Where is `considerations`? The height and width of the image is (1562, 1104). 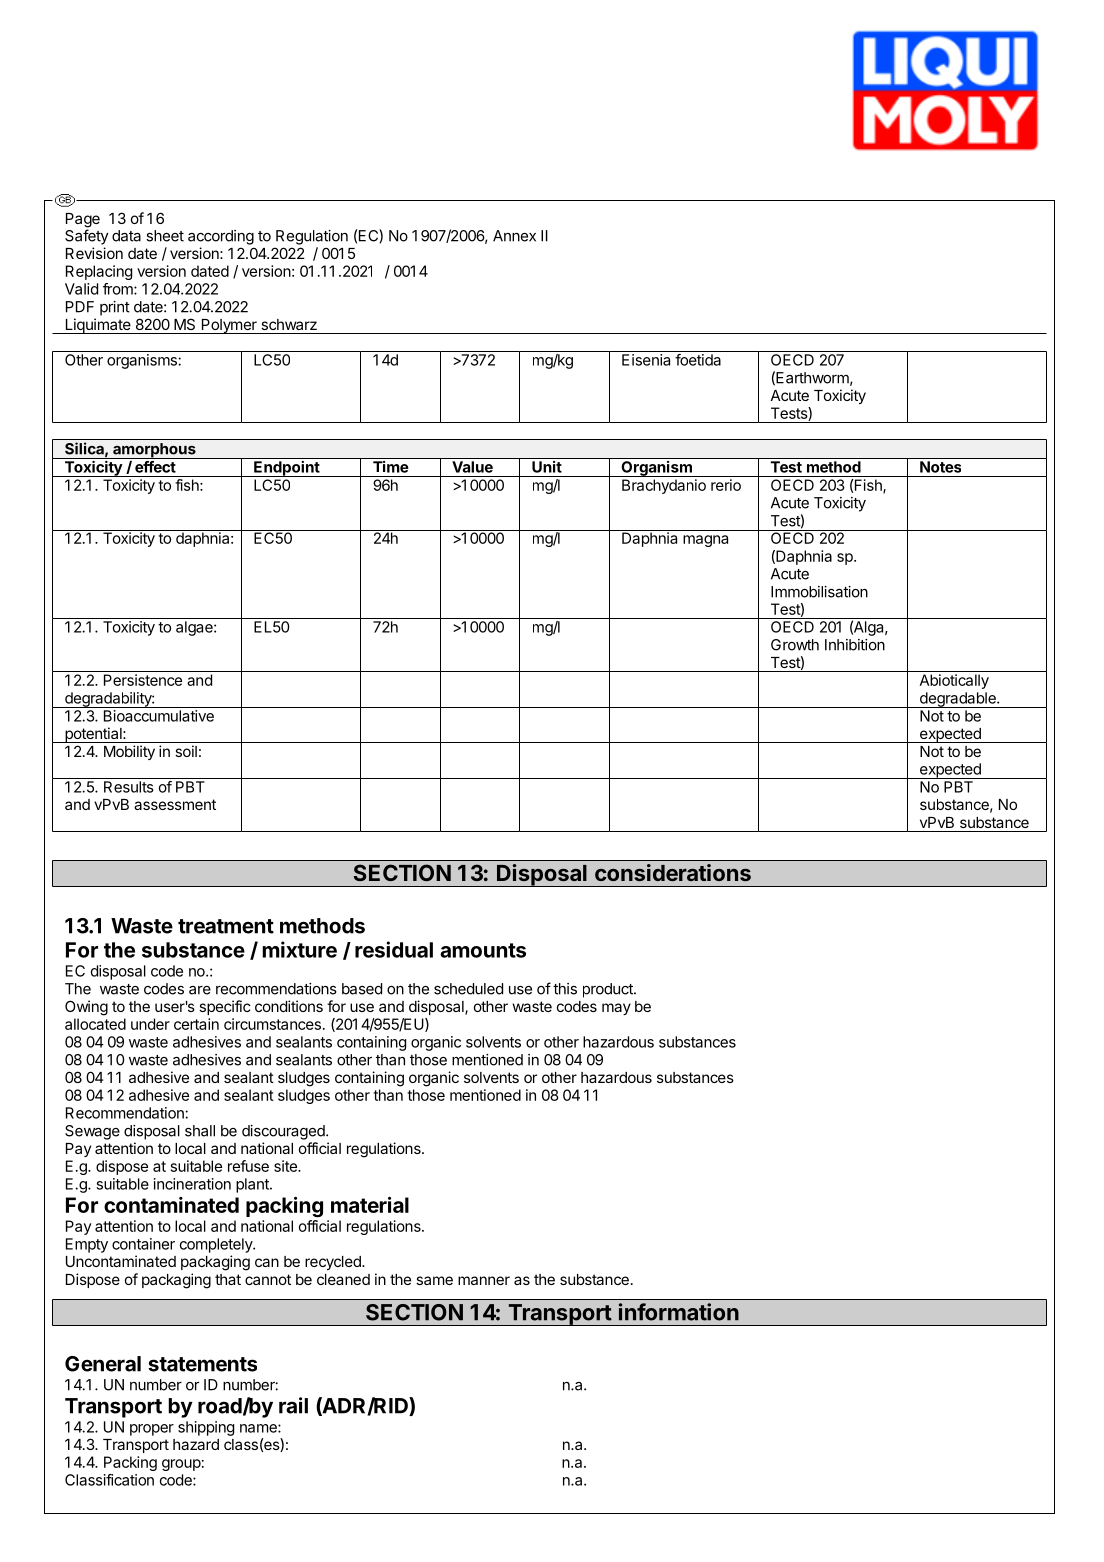
considerations is located at coordinates (673, 872).
